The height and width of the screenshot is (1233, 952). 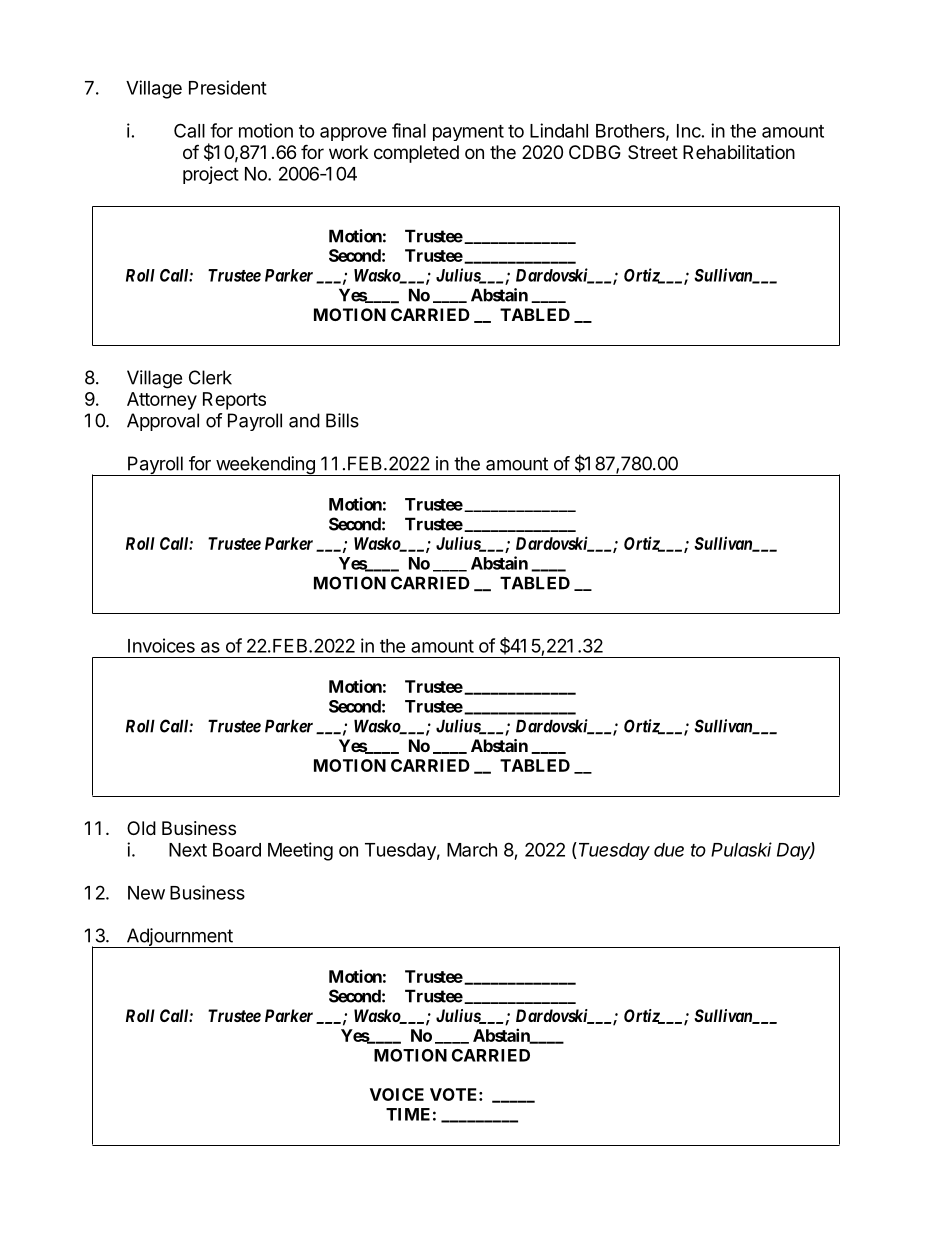 I want to click on and, so click(x=304, y=420).
